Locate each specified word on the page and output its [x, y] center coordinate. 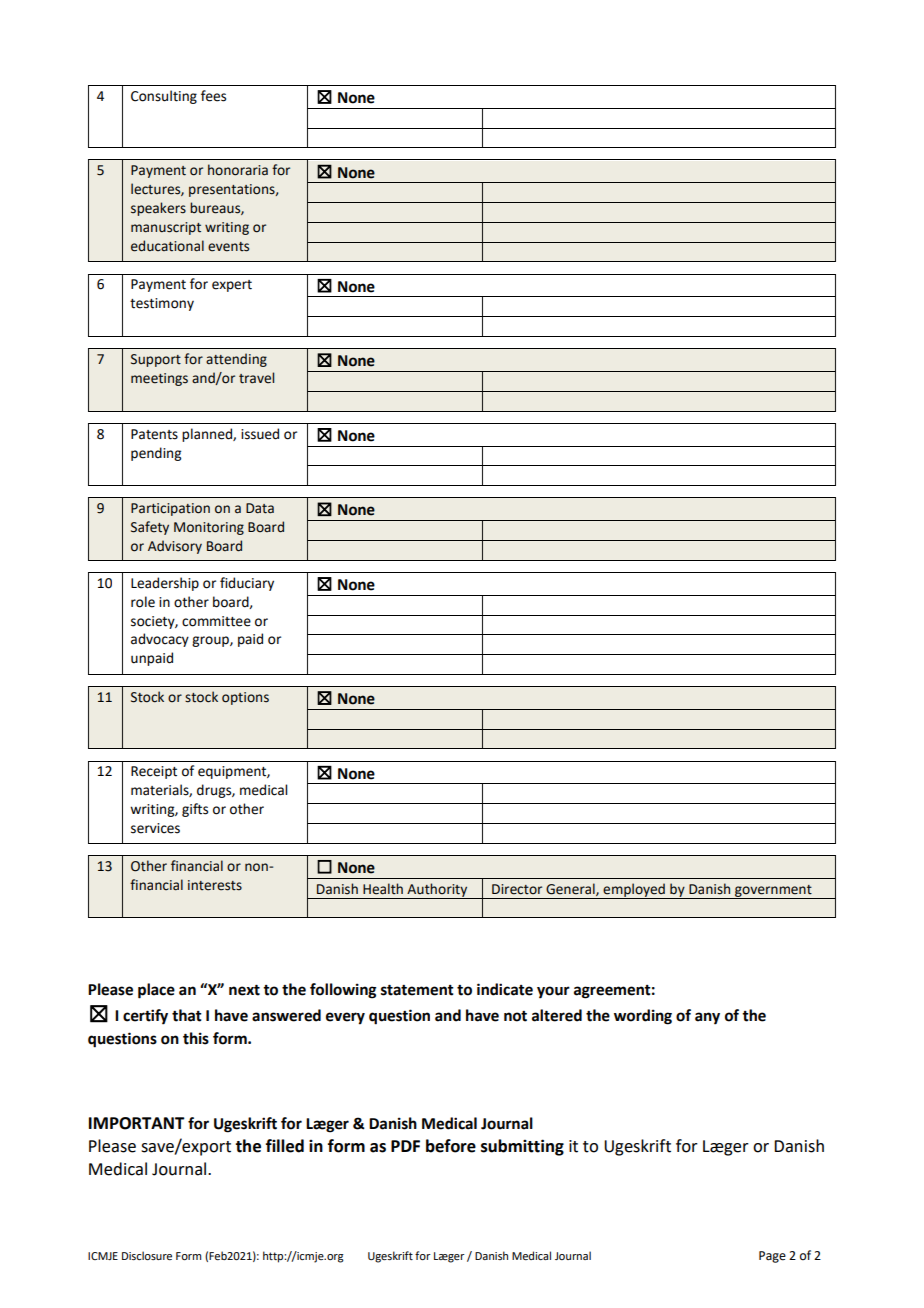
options [245, 698]
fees [213, 96]
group [211, 641]
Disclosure [147, 1255]
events [228, 247]
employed [634, 891]
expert [232, 286]
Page [772, 1257]
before [451, 1146]
